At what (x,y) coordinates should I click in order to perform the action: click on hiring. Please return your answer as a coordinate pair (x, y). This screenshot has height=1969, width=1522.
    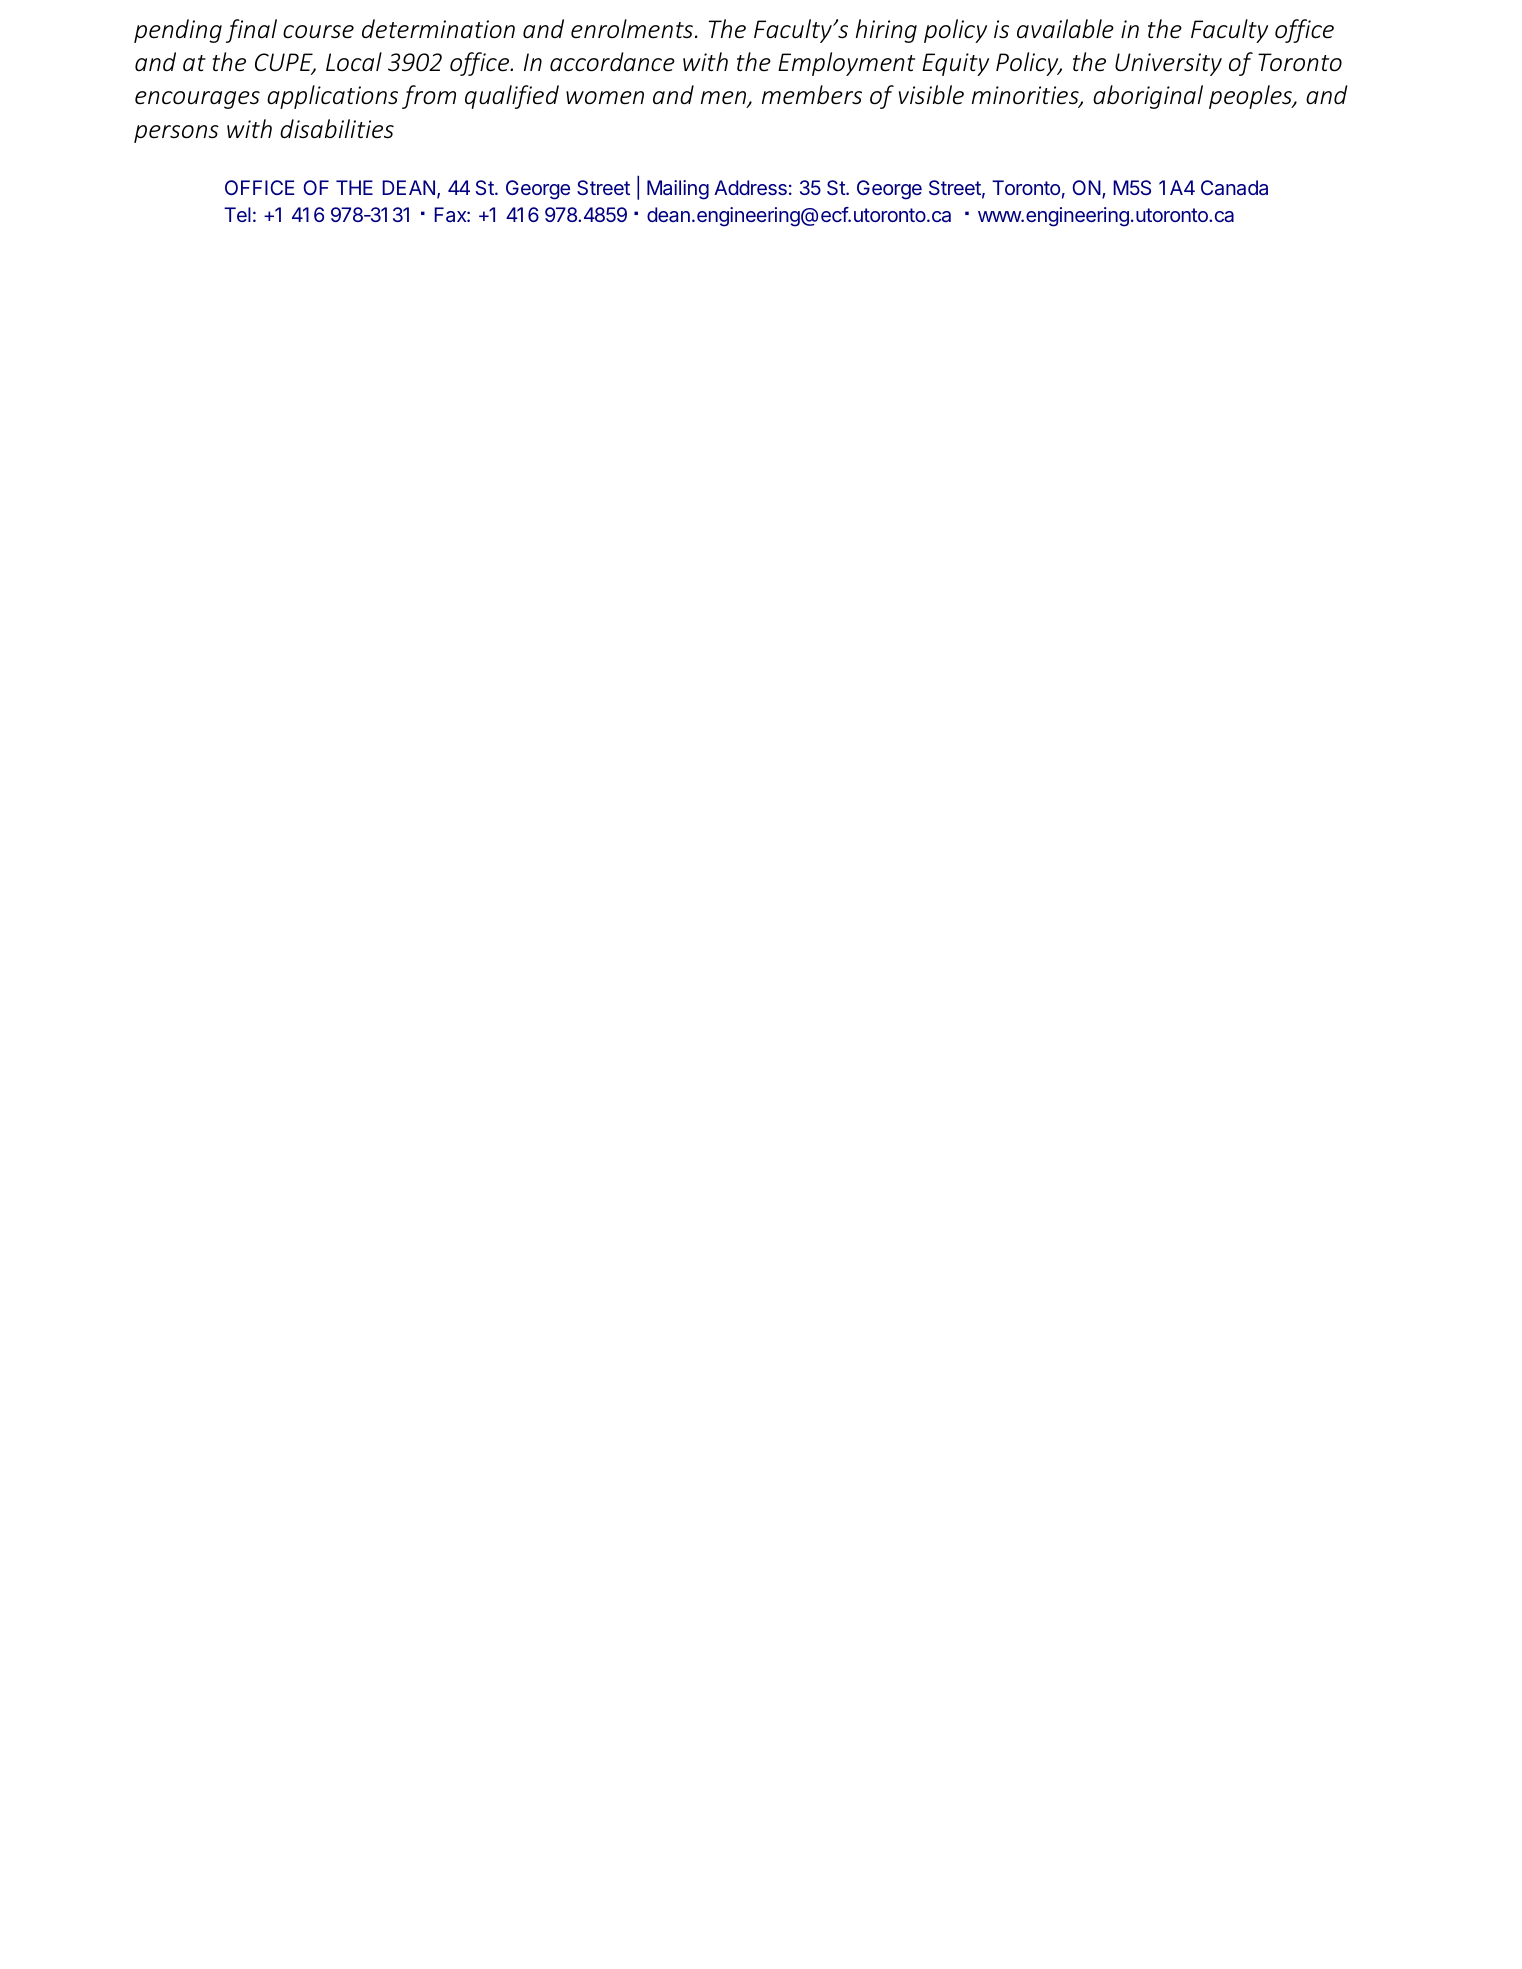
    Looking at the image, I should click on (886, 31).
